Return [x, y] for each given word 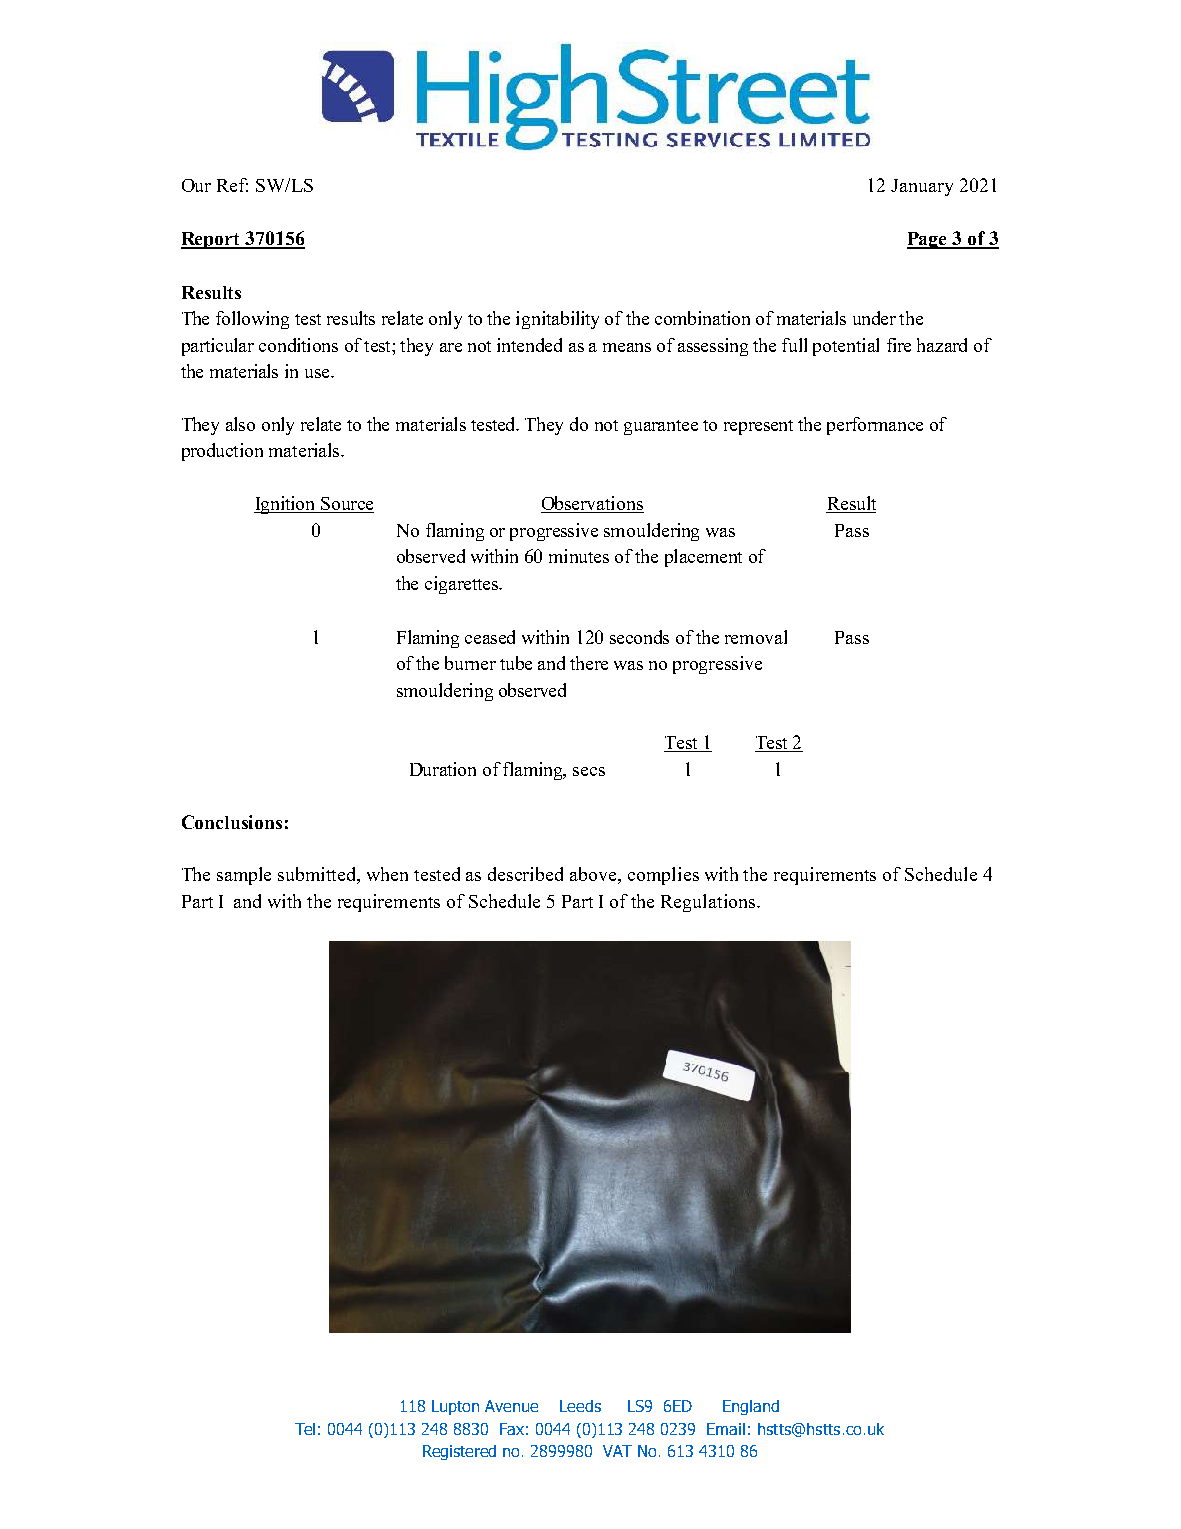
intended [529, 345]
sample [244, 876]
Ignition [286, 505]
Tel [305, 1429]
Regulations [709, 903]
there [589, 663]
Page [928, 240]
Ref [232, 185]
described [525, 874]
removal [756, 637]
